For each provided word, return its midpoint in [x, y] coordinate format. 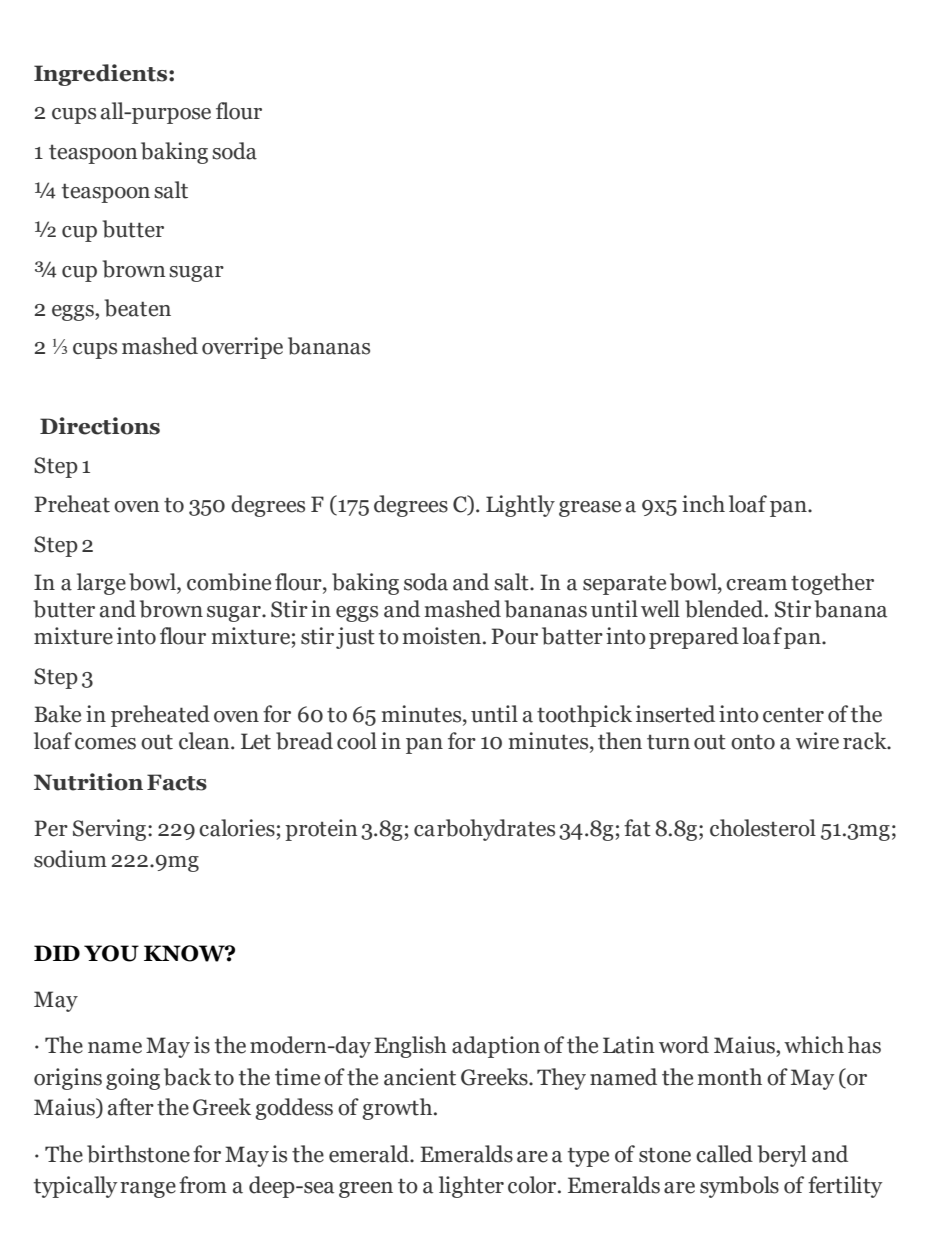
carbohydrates [484, 830]
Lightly [520, 506]
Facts [177, 782]
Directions [100, 426]
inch [703, 504]
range [148, 1190]
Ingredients [102, 75]
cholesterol [763, 828]
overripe [242, 348]
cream [756, 585]
